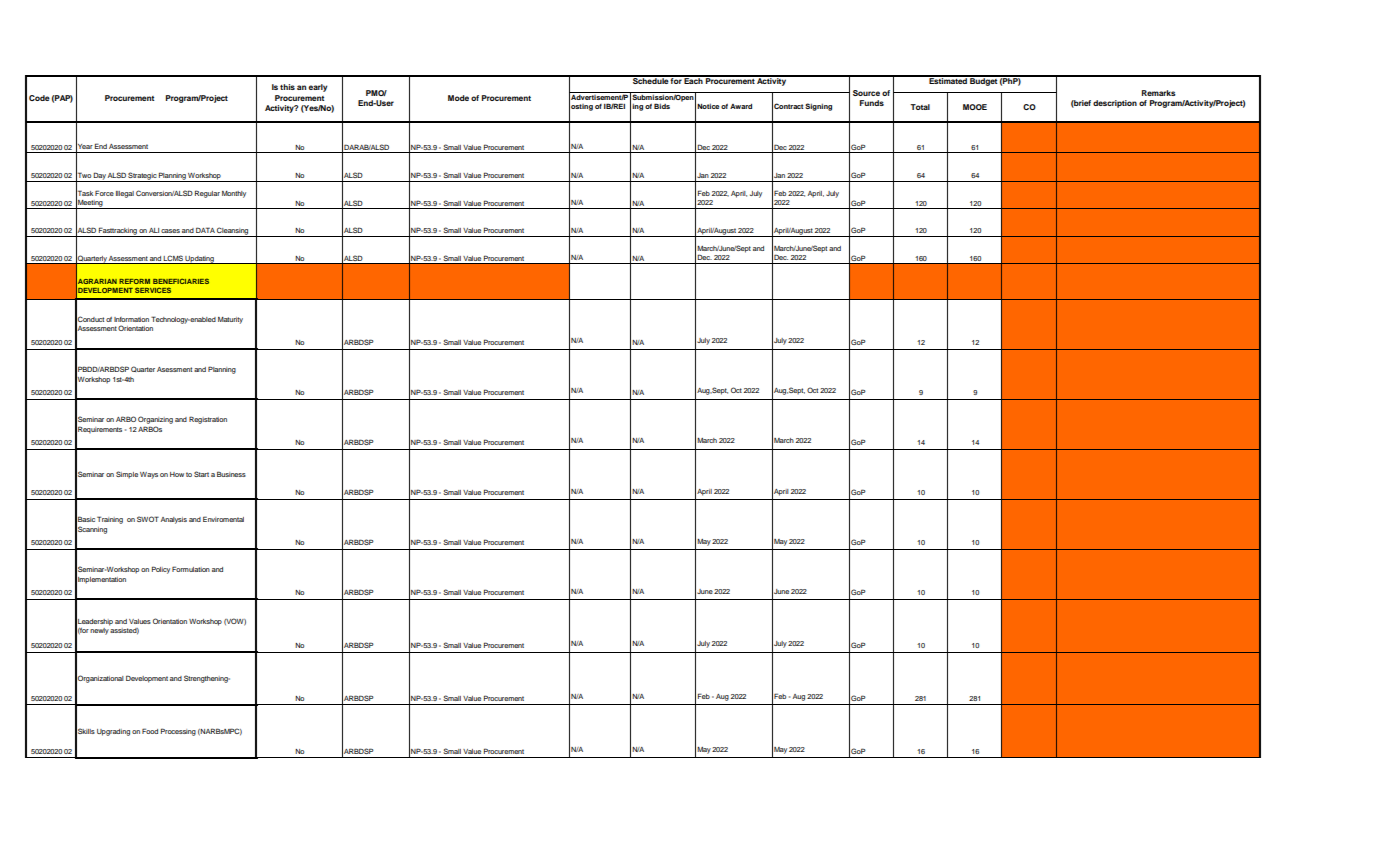 Image resolution: width=1400 pixels, height=850 pixels. Describe the element at coordinates (231, 474) in the page. I see `Business` at that location.
